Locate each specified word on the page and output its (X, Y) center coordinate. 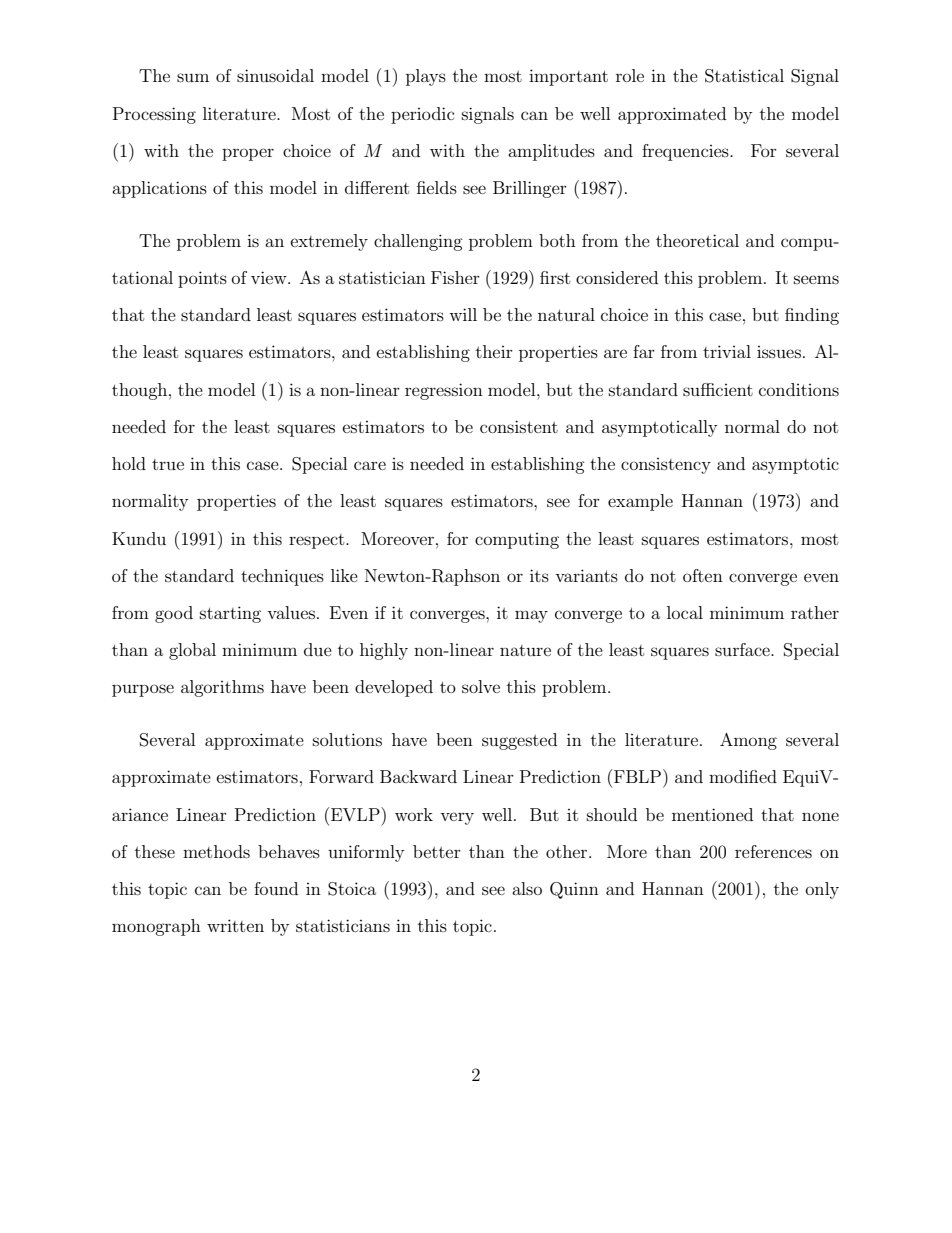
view (270, 277)
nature (525, 650)
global (192, 651)
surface (743, 649)
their (494, 351)
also (527, 888)
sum (193, 77)
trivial (727, 351)
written (235, 925)
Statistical (744, 76)
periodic (422, 115)
